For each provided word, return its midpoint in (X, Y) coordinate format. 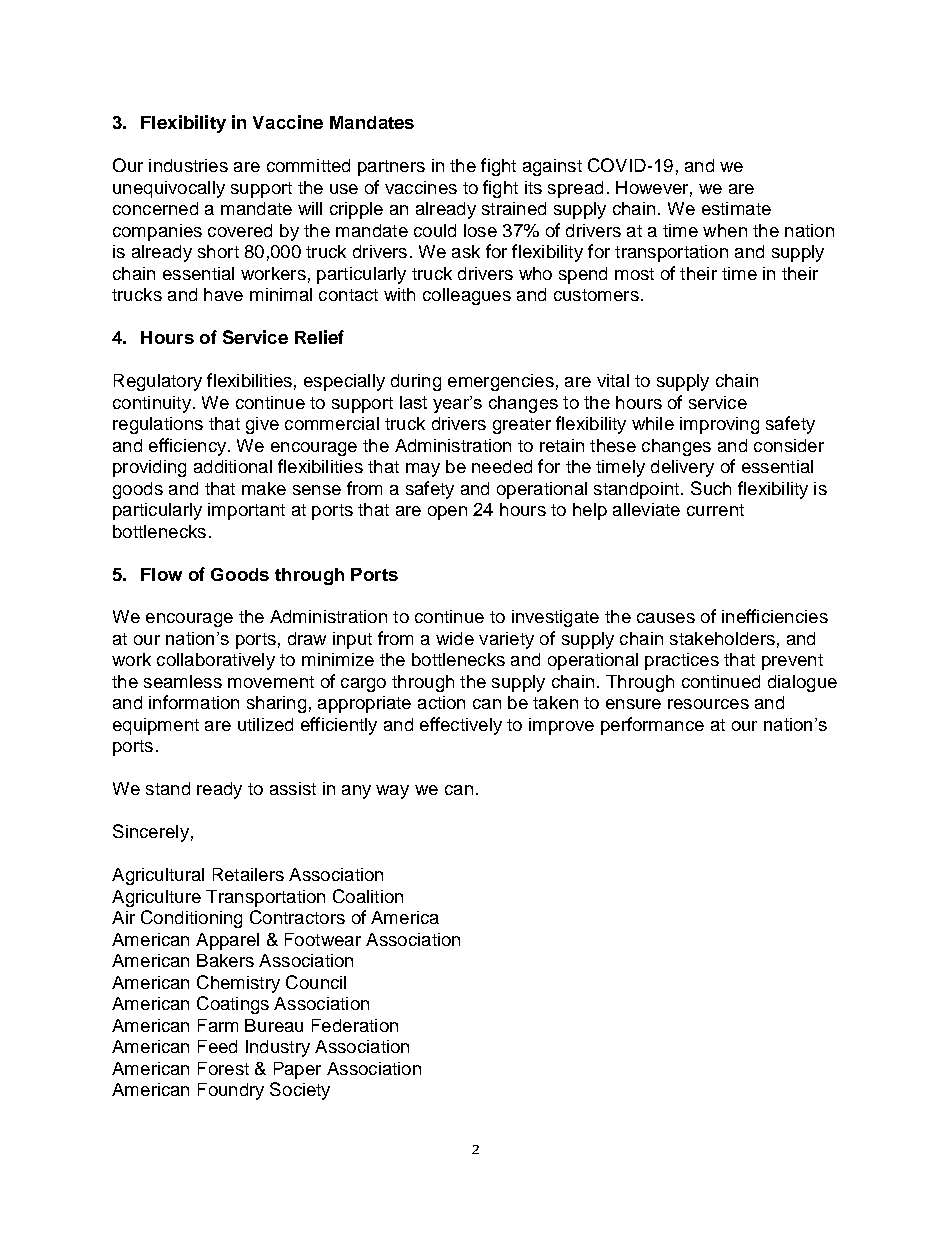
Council (316, 982)
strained (514, 208)
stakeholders (722, 638)
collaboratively (216, 661)
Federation (355, 1025)
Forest (223, 1068)
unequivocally (169, 189)
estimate (736, 208)
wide (455, 638)
